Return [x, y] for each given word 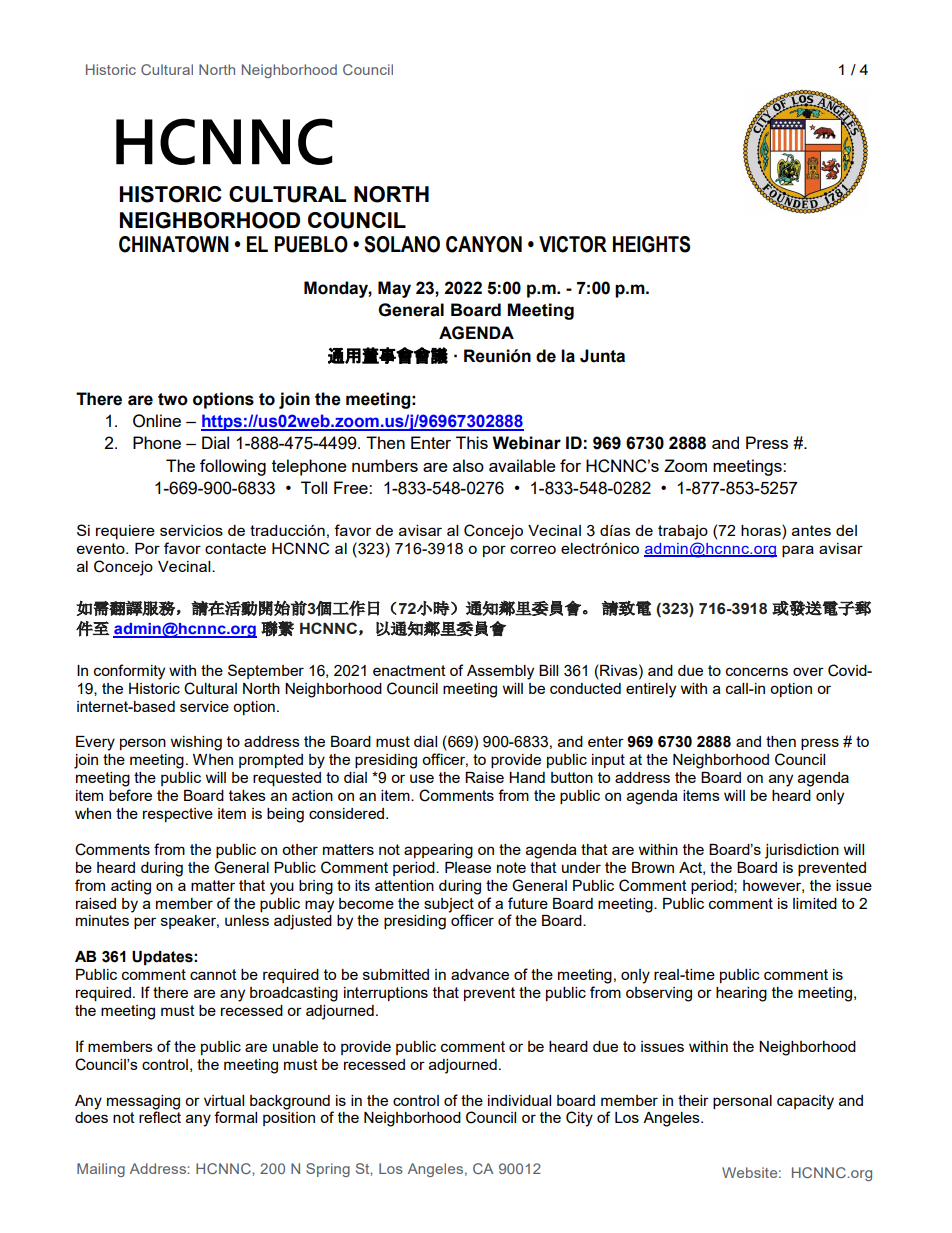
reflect [160, 1117]
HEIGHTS [651, 244]
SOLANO [402, 244]
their [693, 1100]
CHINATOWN [174, 244]
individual [519, 1100]
